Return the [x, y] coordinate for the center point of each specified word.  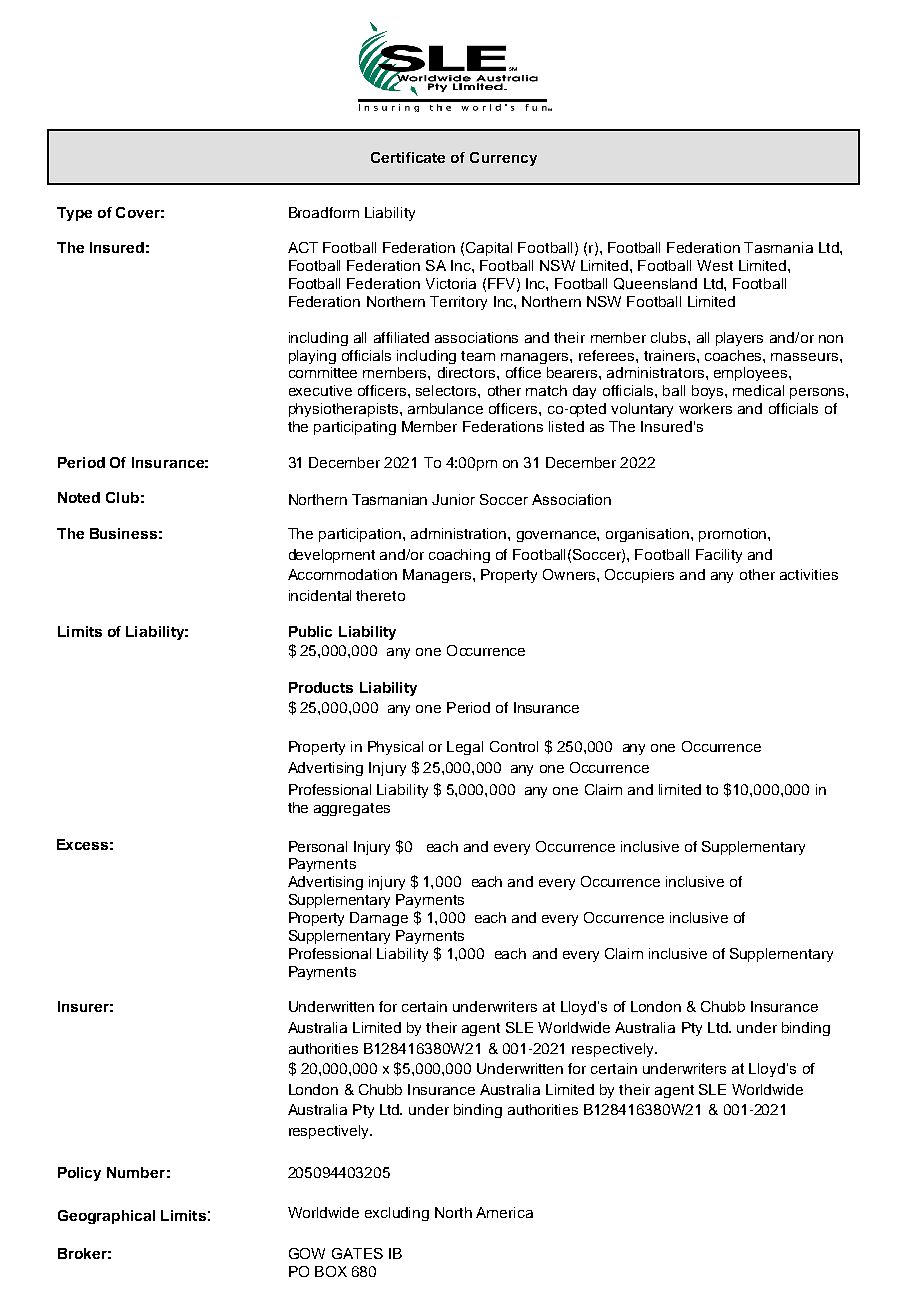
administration [460, 533]
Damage [379, 919]
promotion [734, 535]
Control [514, 746]
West [715, 265]
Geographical [106, 1217]
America [504, 1212]
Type [74, 214]
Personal [318, 846]
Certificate [408, 157]
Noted [79, 497]
